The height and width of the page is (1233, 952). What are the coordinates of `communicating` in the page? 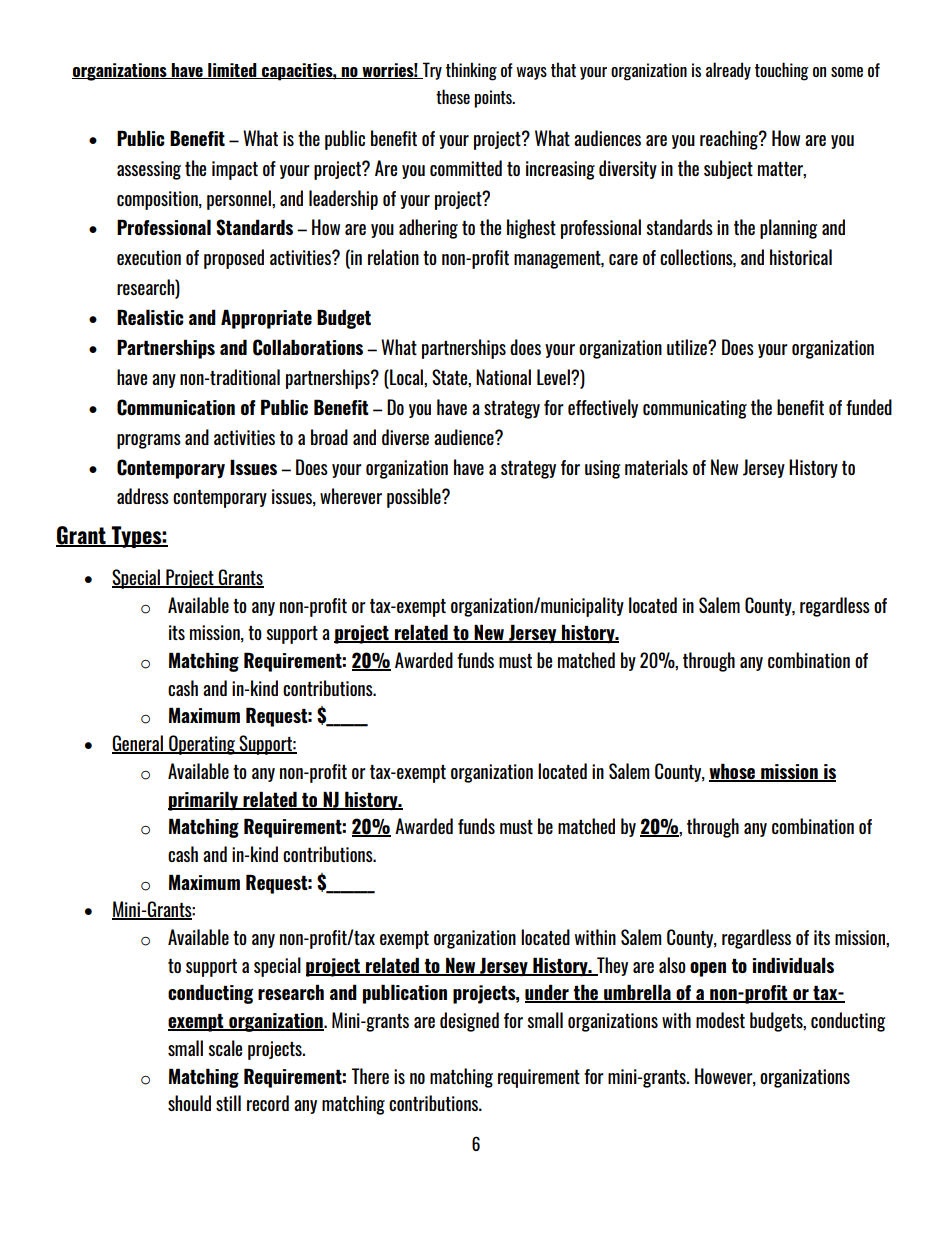 It's located at (695, 409).
